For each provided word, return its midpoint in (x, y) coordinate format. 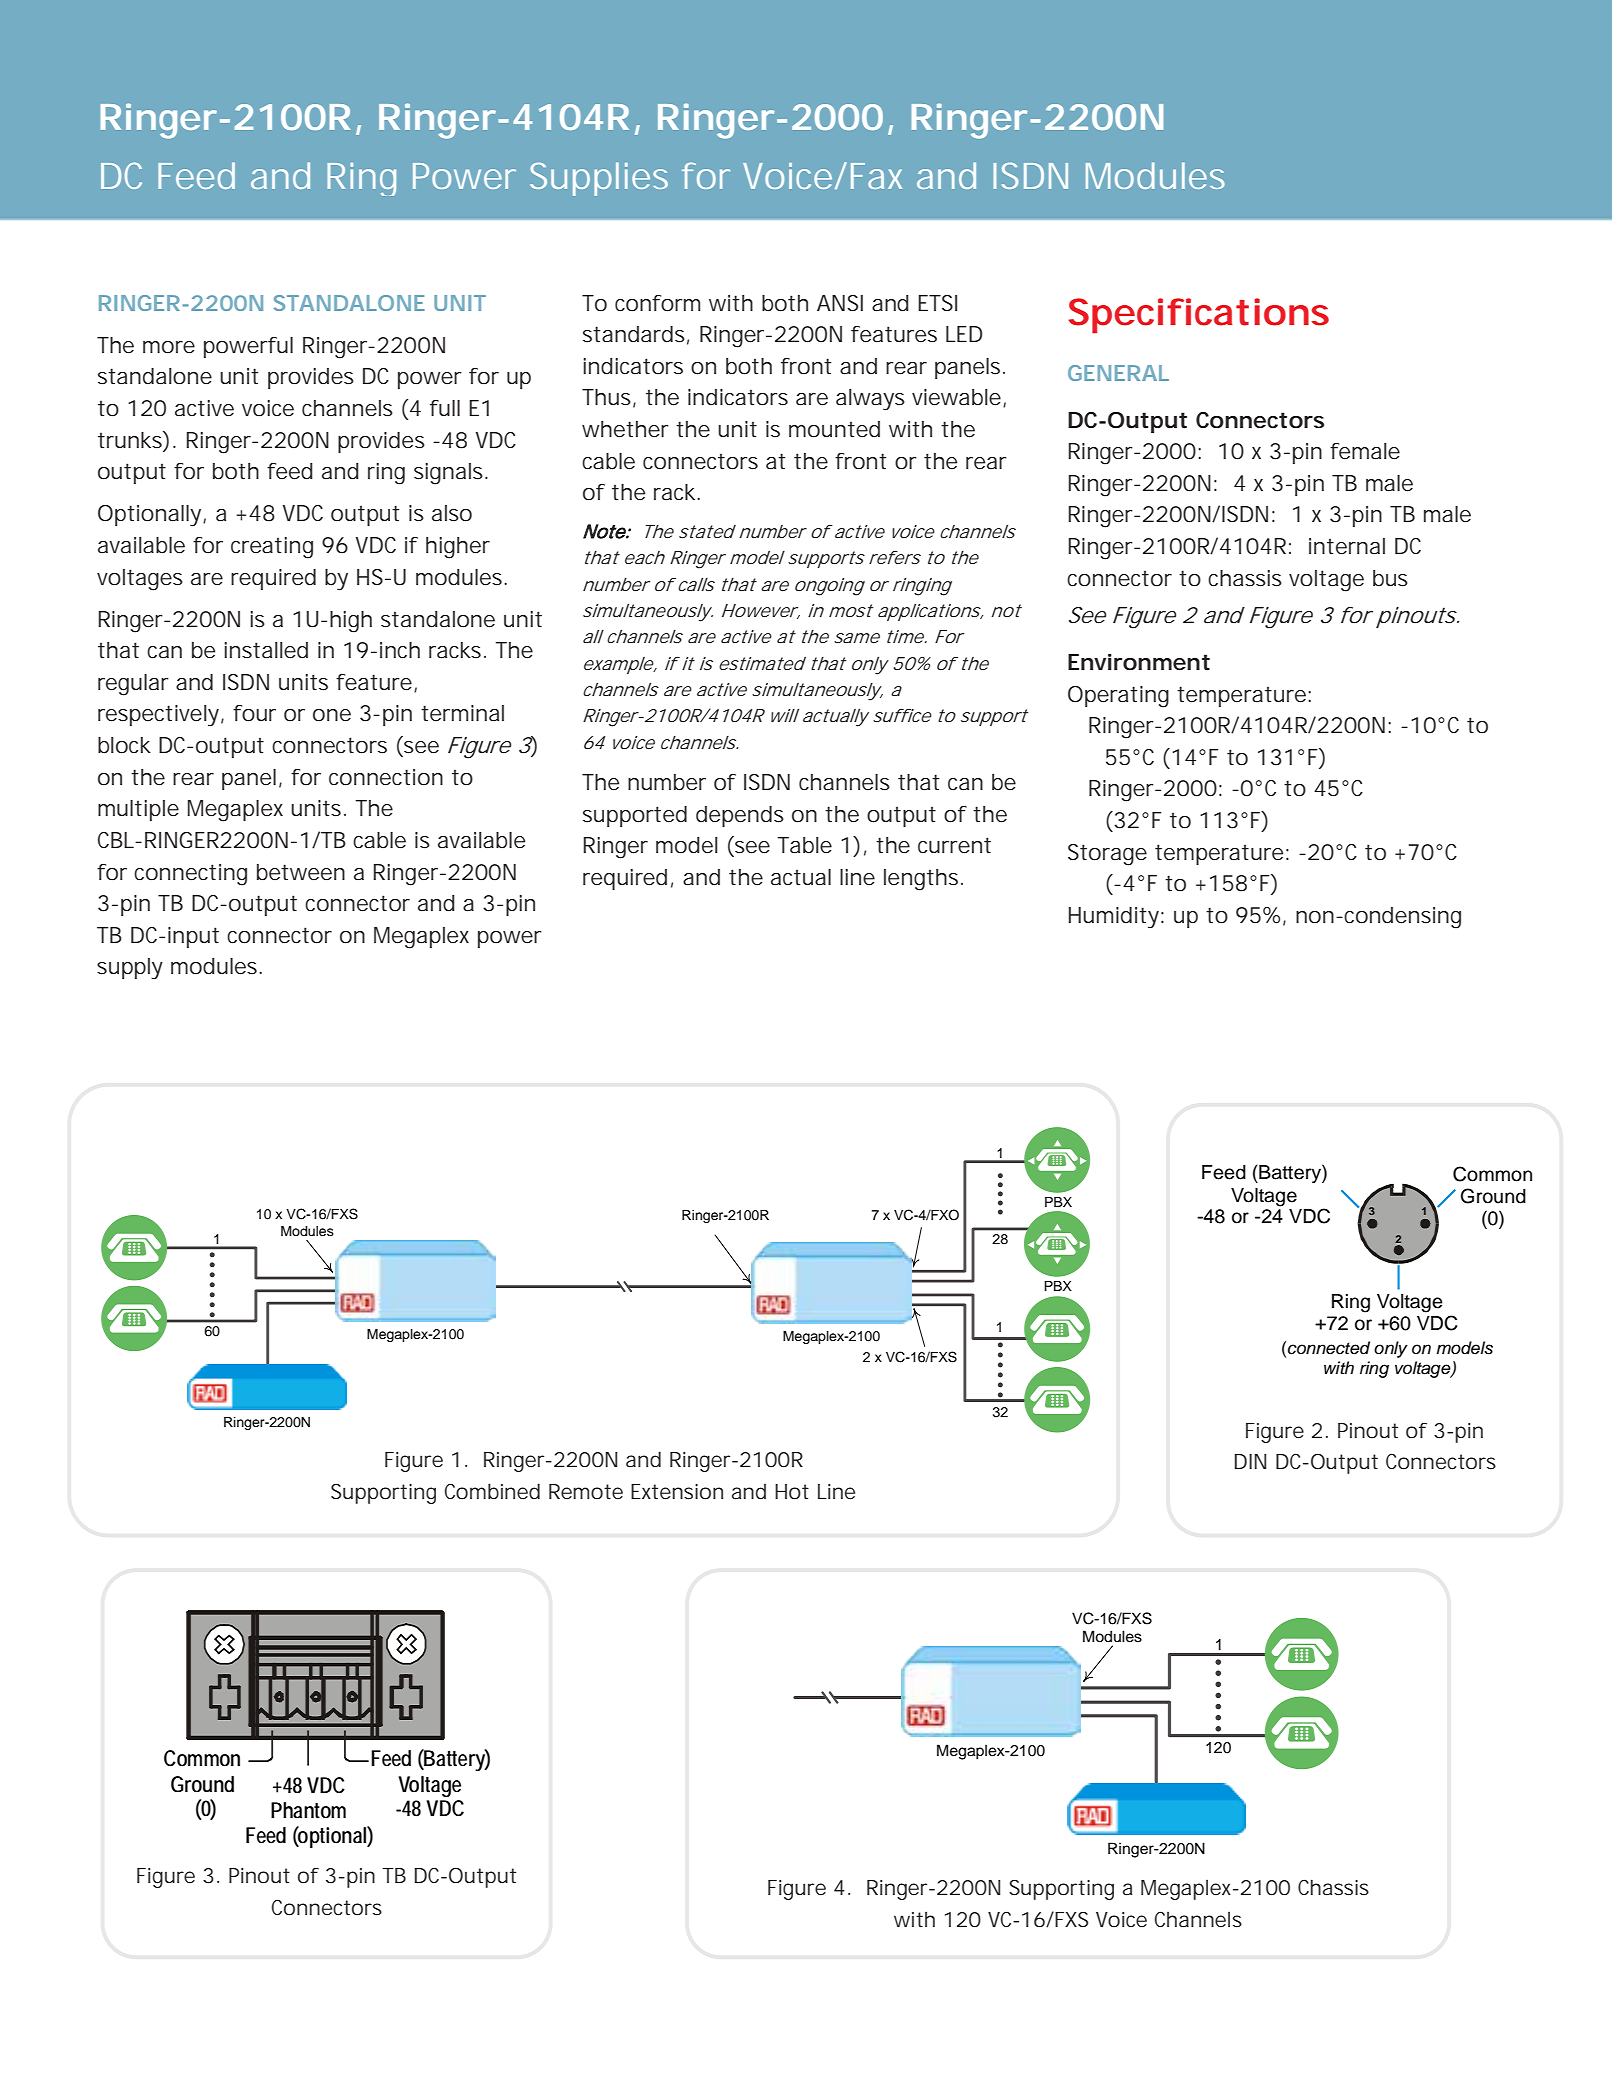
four (254, 713)
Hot (792, 1492)
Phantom (308, 1810)
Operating (1118, 697)
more (169, 347)
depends (740, 816)
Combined (492, 1491)
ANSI (840, 303)
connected (1329, 1348)
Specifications (1199, 315)
